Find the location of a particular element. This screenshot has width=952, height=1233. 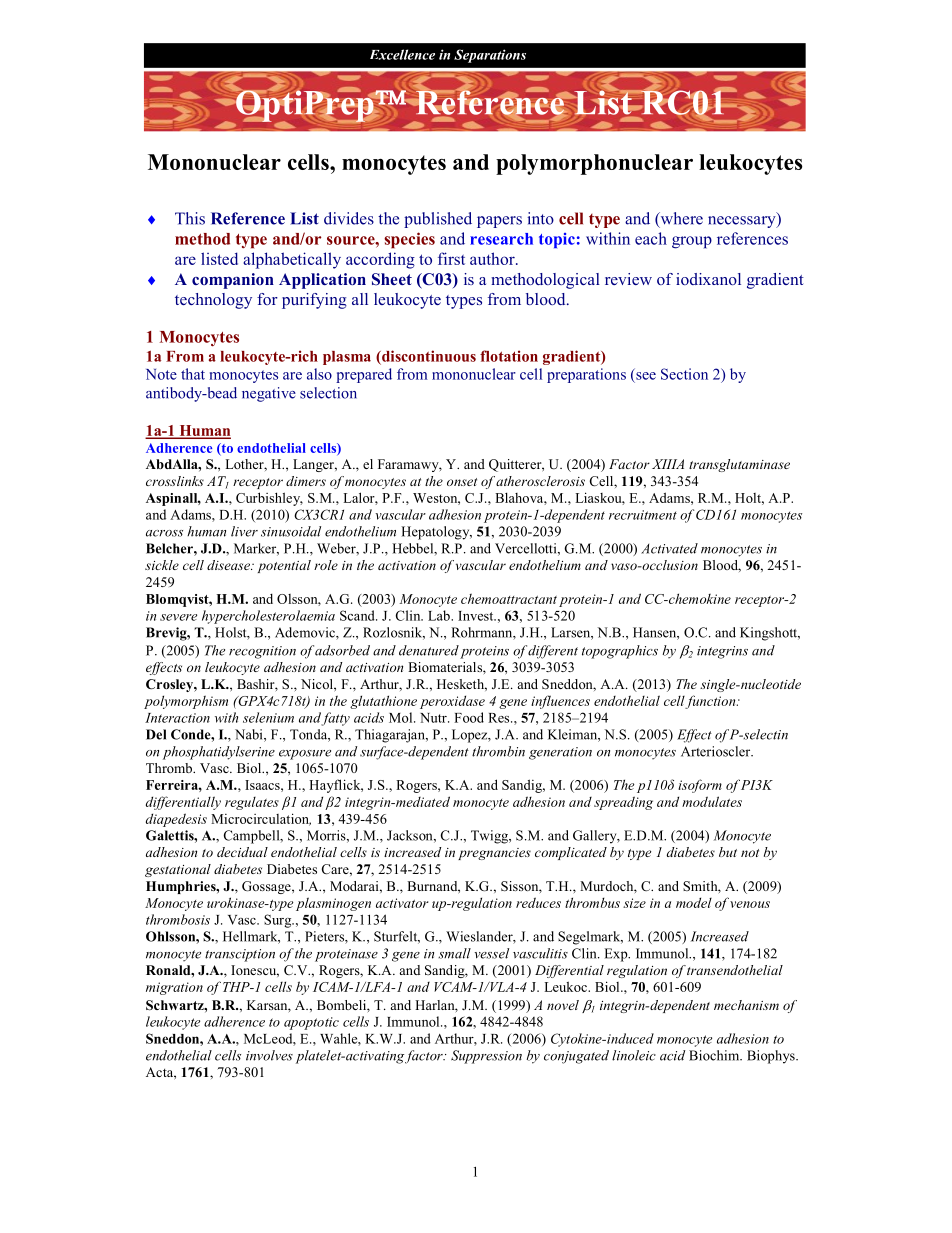

polymorphonuclear is located at coordinates (594, 164).
